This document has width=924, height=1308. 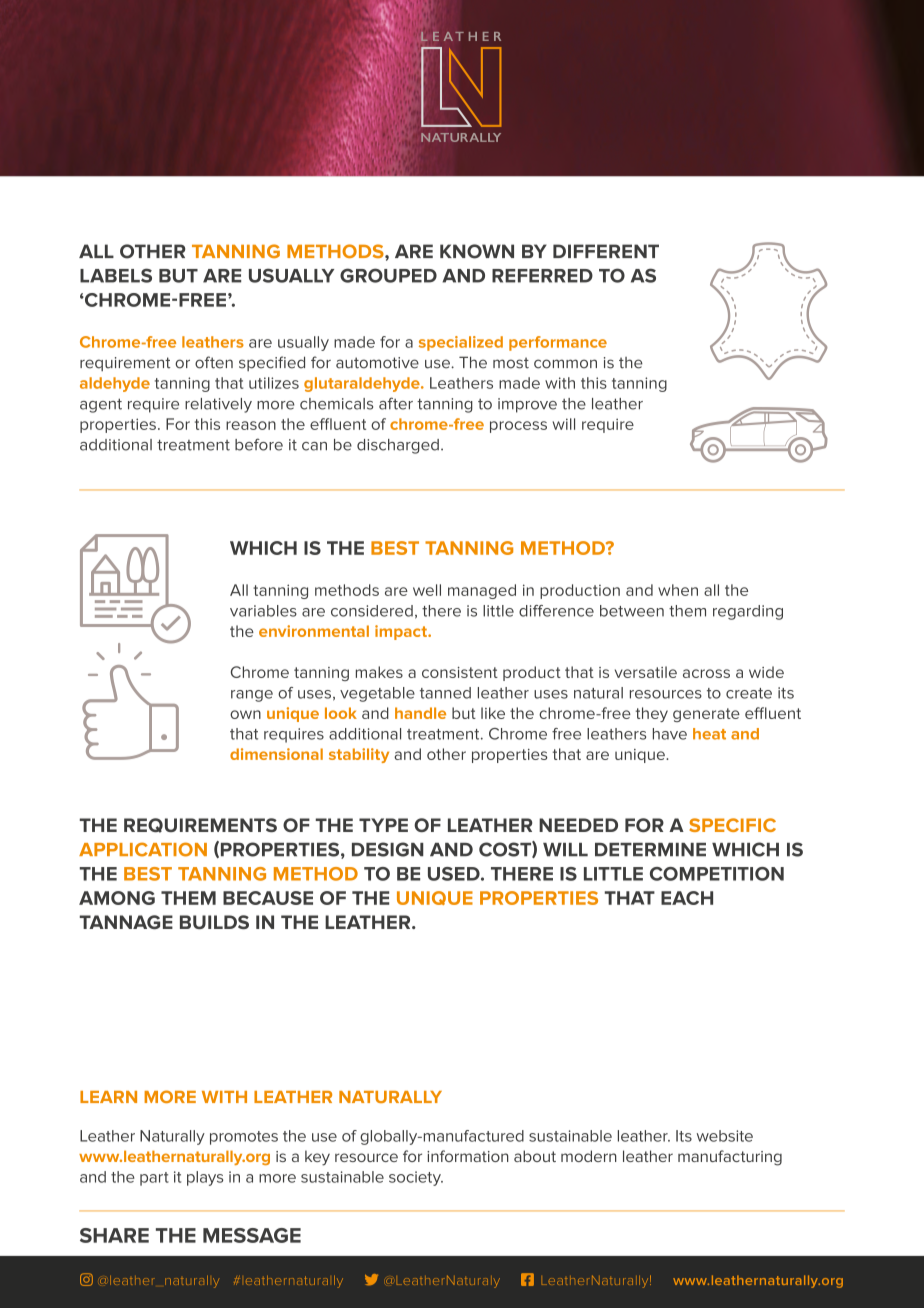 I want to click on BUILDS, so click(x=214, y=922).
